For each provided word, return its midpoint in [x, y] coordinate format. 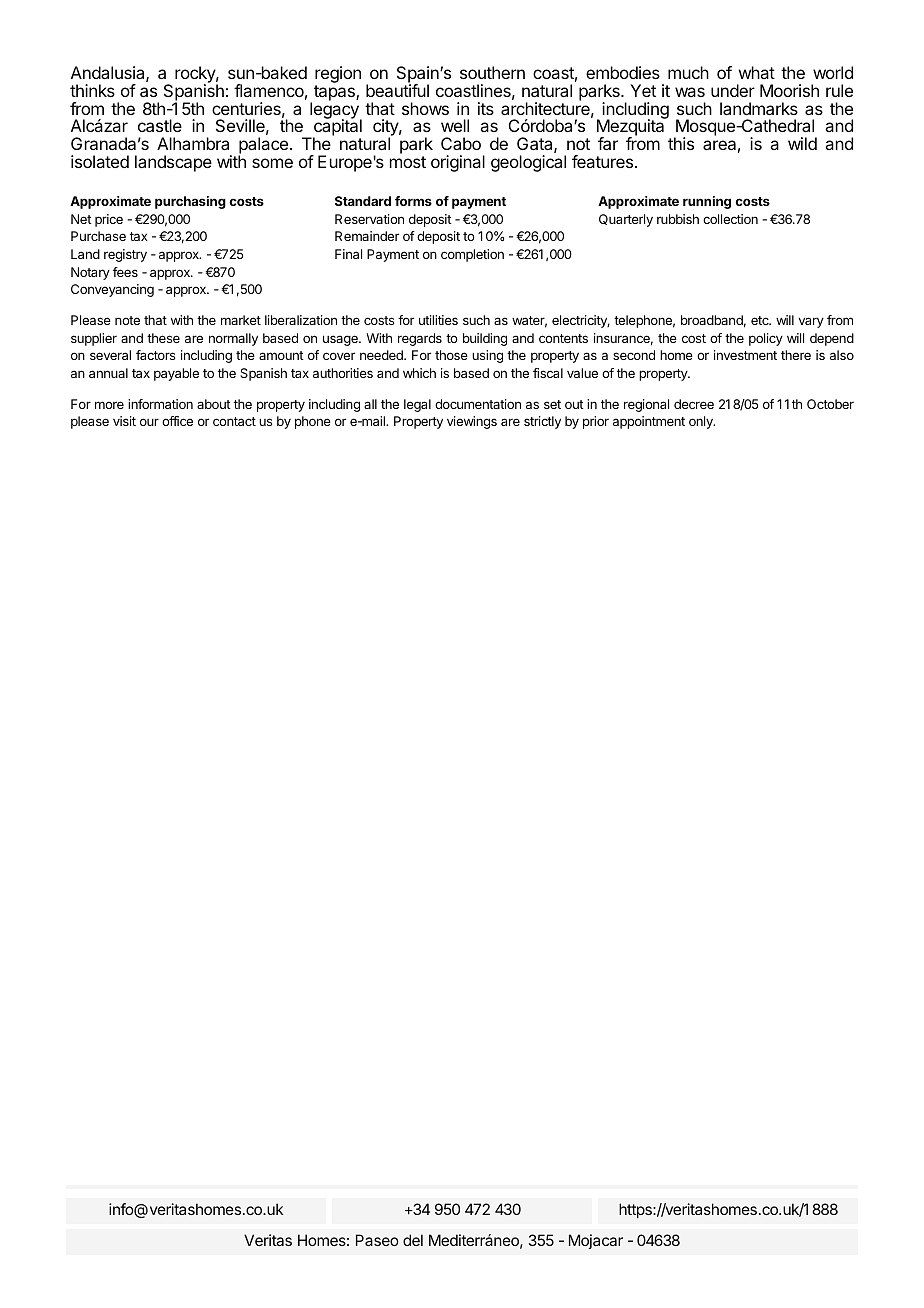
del [413, 1240]
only [702, 422]
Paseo [377, 1240]
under [733, 90]
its [486, 108]
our [149, 422]
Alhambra [193, 143]
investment [745, 355]
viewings [472, 422]
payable [176, 374]
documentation [478, 404]
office [177, 421]
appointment [649, 422]
